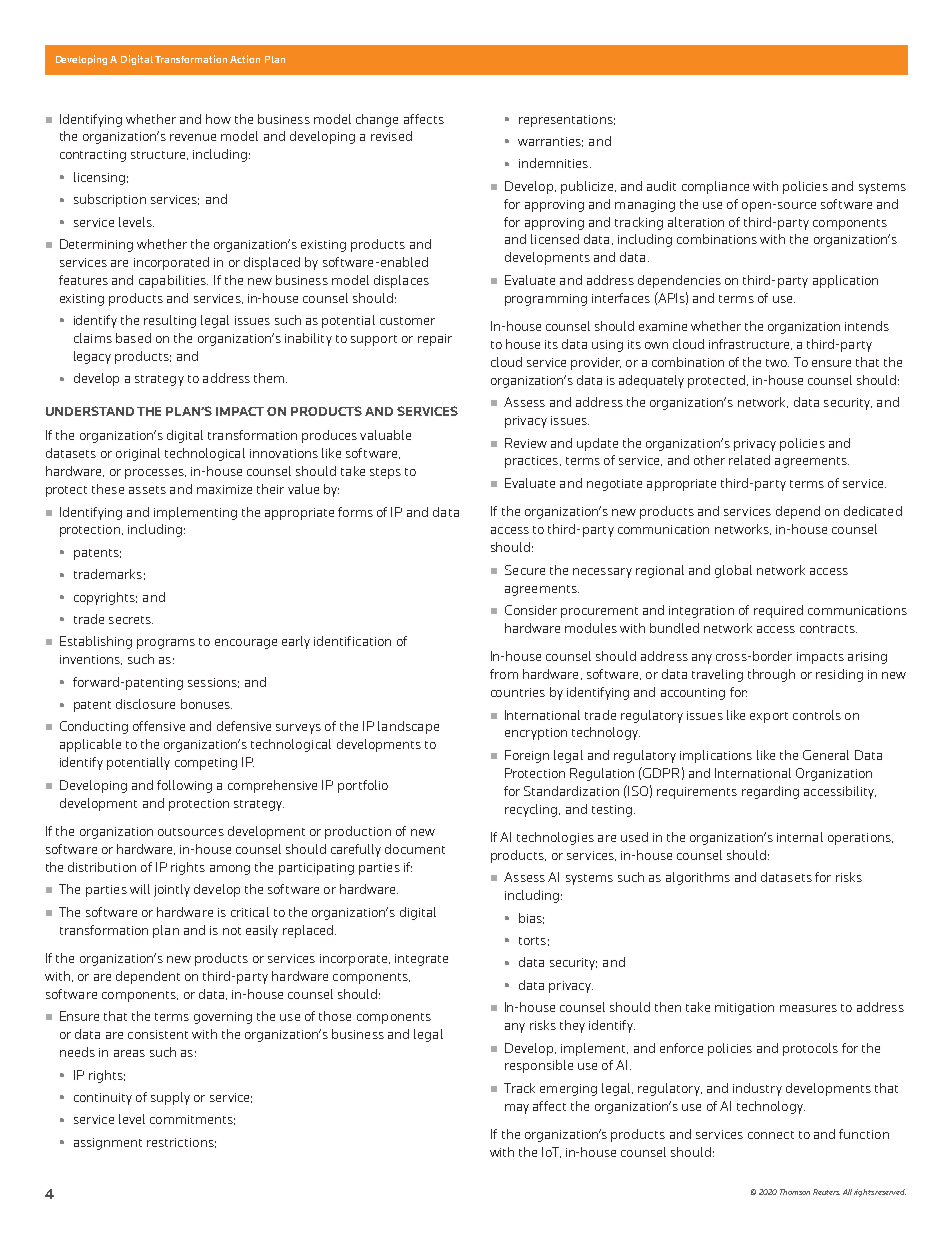  I want to click on programs, so click(166, 644).
